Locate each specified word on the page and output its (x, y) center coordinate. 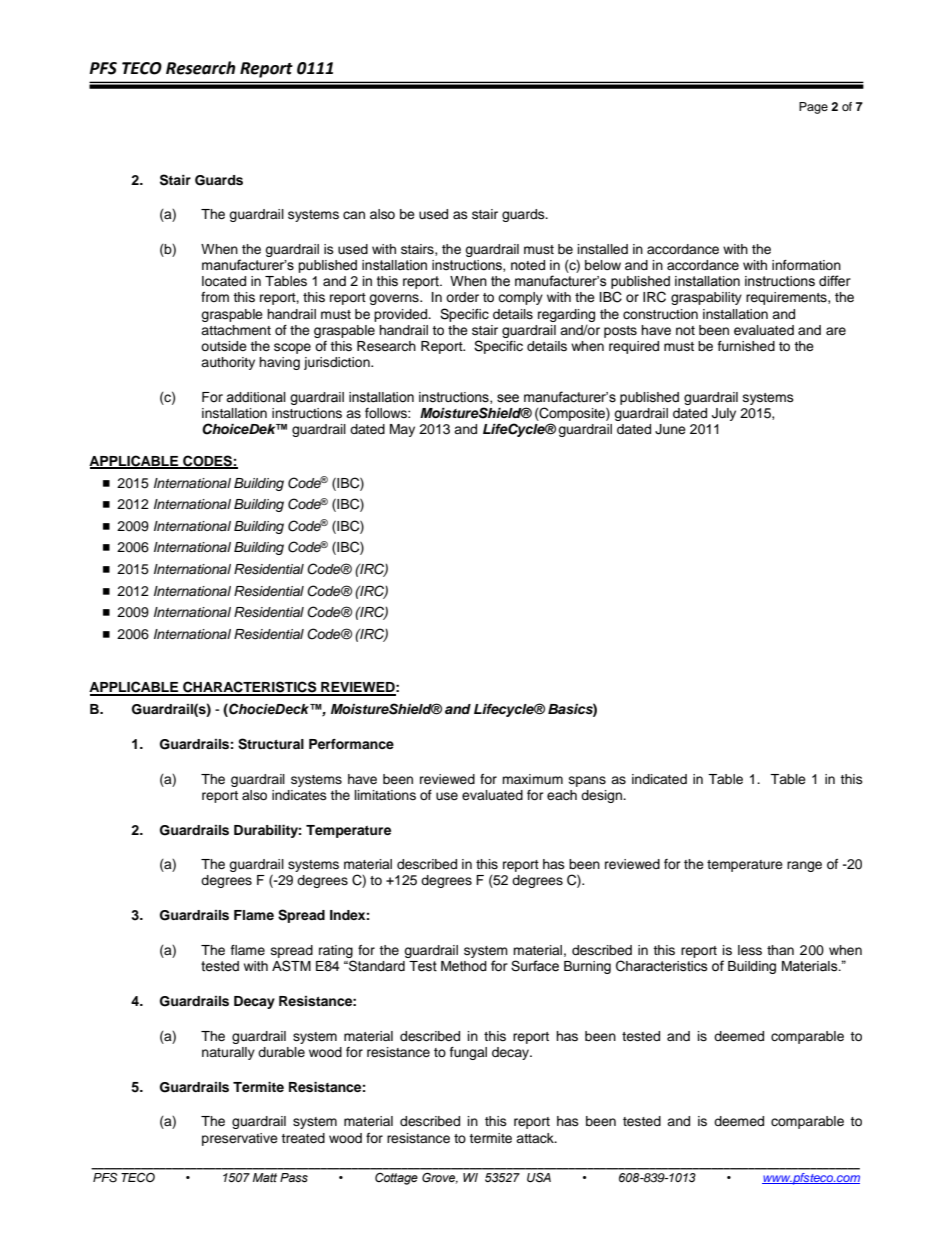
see (508, 398)
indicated (659, 779)
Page (813, 108)
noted (528, 265)
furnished (746, 346)
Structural (271, 744)
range (804, 866)
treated (303, 1138)
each (562, 795)
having (279, 363)
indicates (299, 795)
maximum (532, 779)
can (354, 215)
